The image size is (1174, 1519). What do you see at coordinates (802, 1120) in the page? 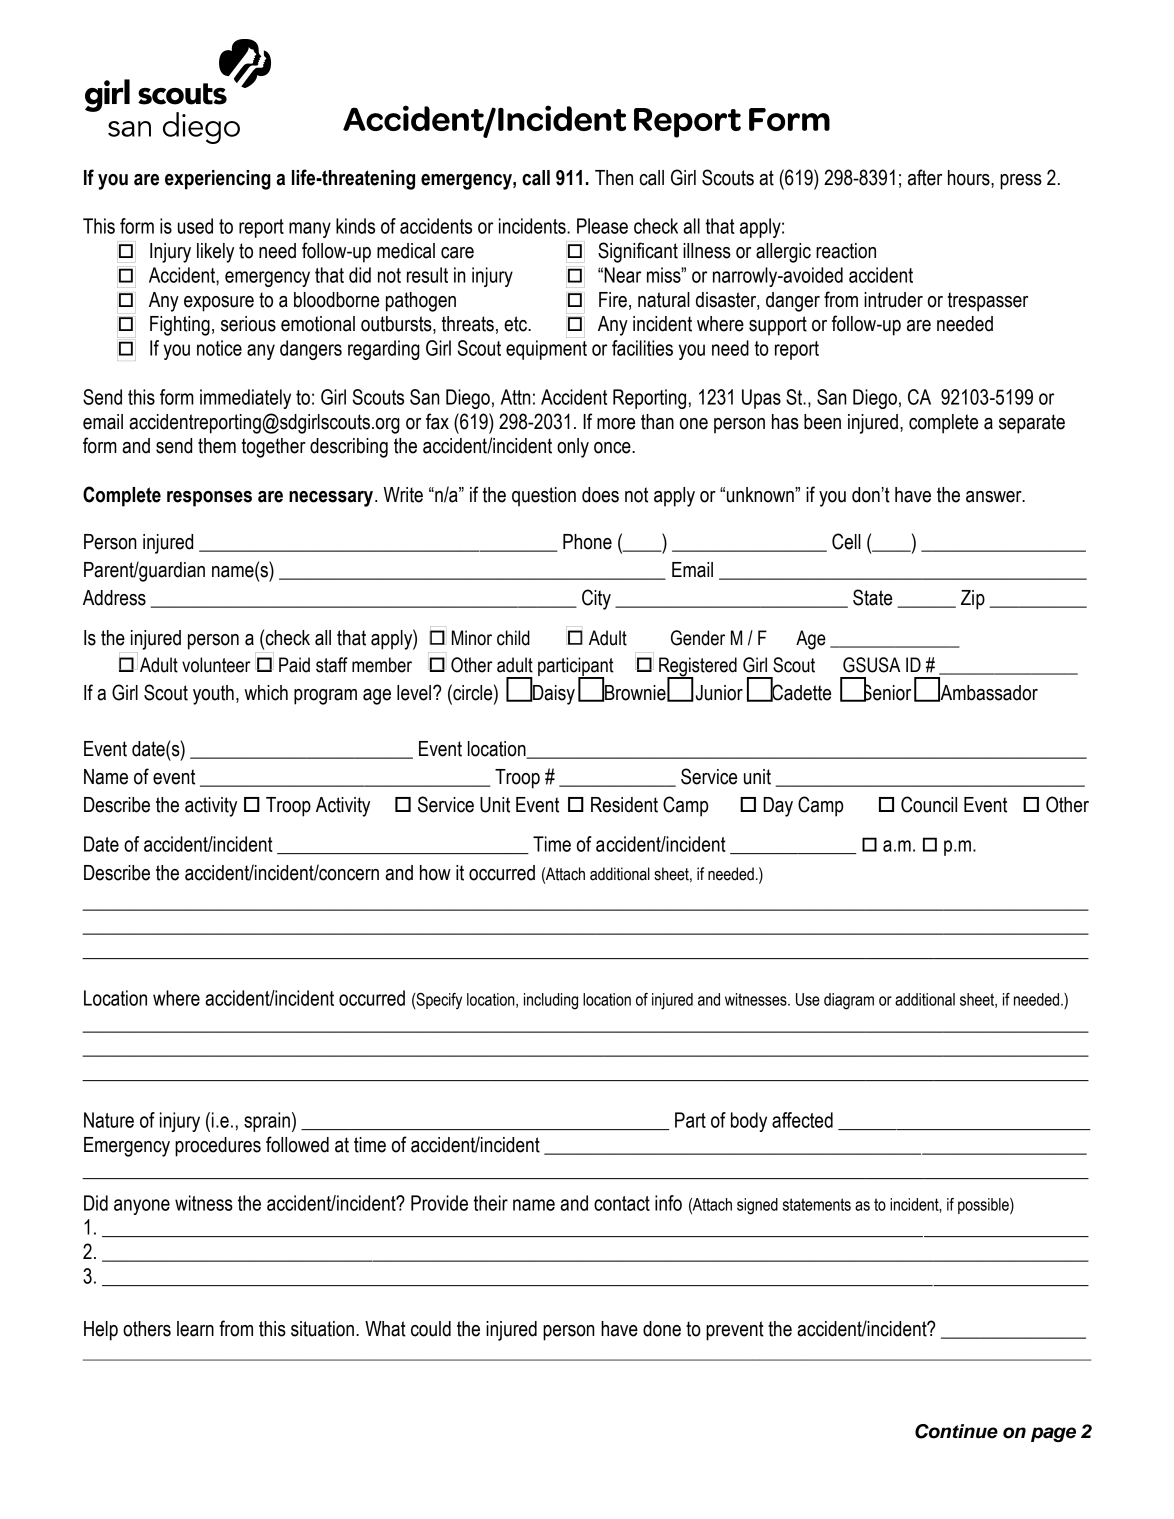
I see `affected` at bounding box center [802, 1120].
